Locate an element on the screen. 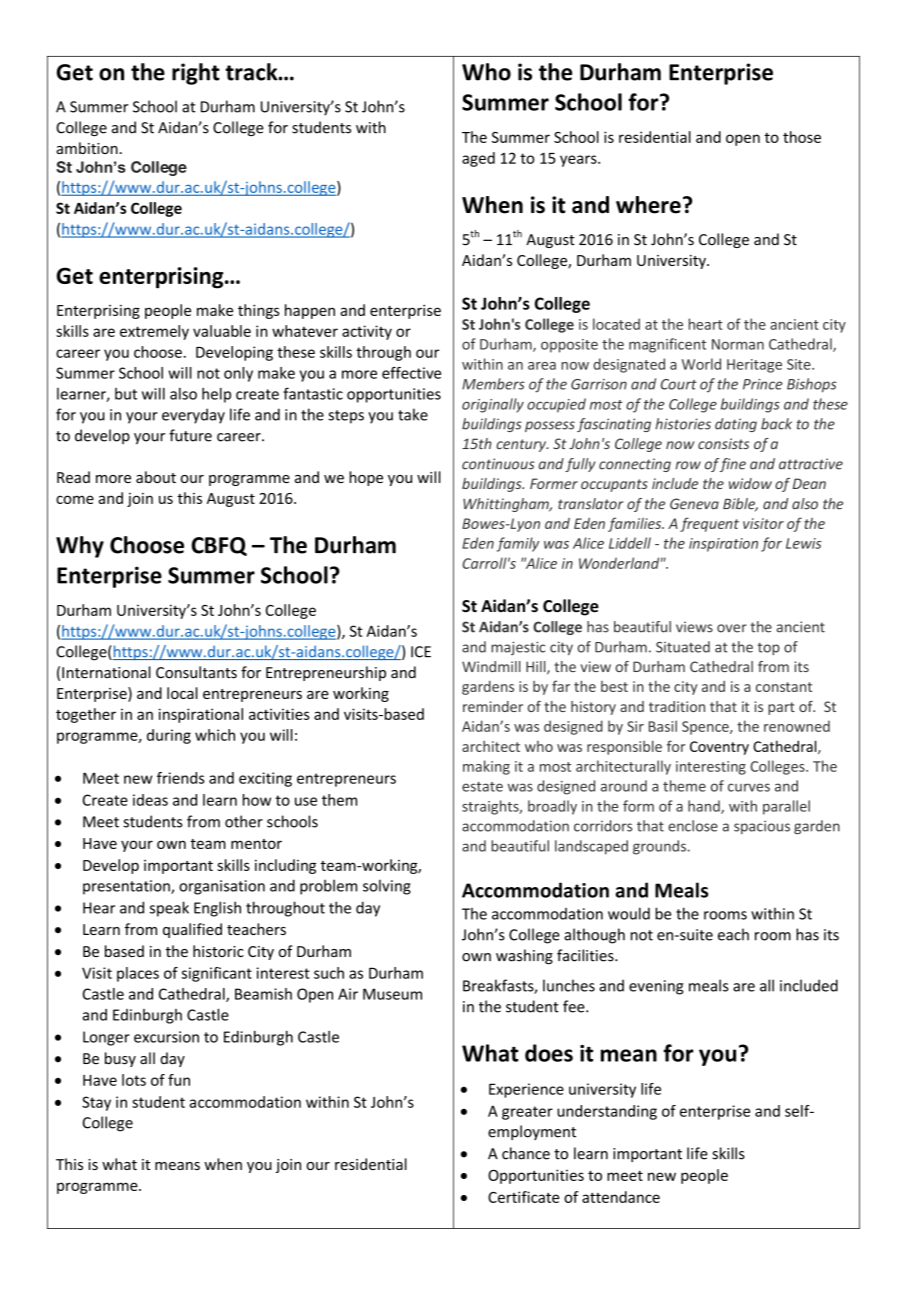  right is located at coordinates (196, 74).
